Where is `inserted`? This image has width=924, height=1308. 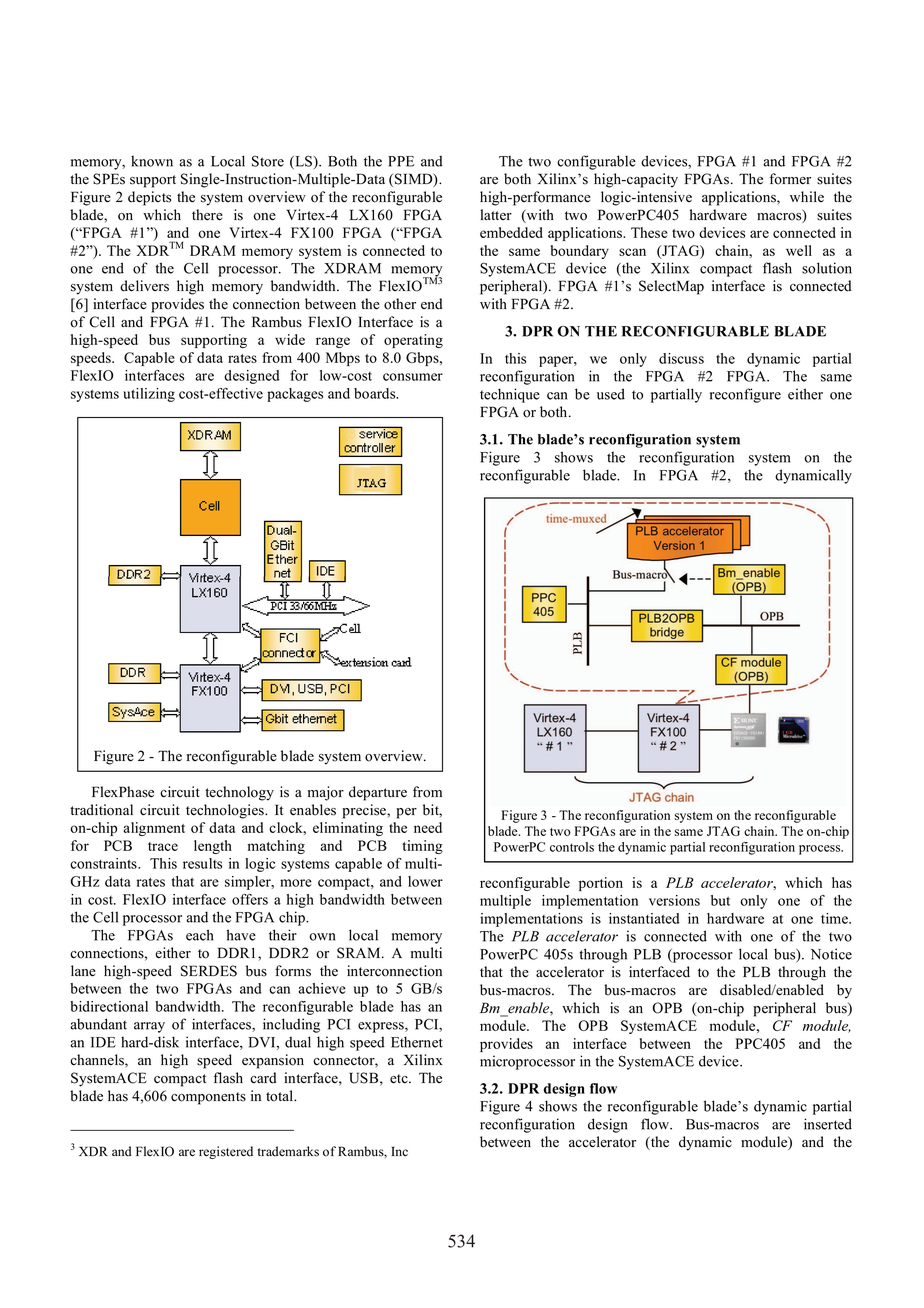 inserted is located at coordinates (828, 1124).
